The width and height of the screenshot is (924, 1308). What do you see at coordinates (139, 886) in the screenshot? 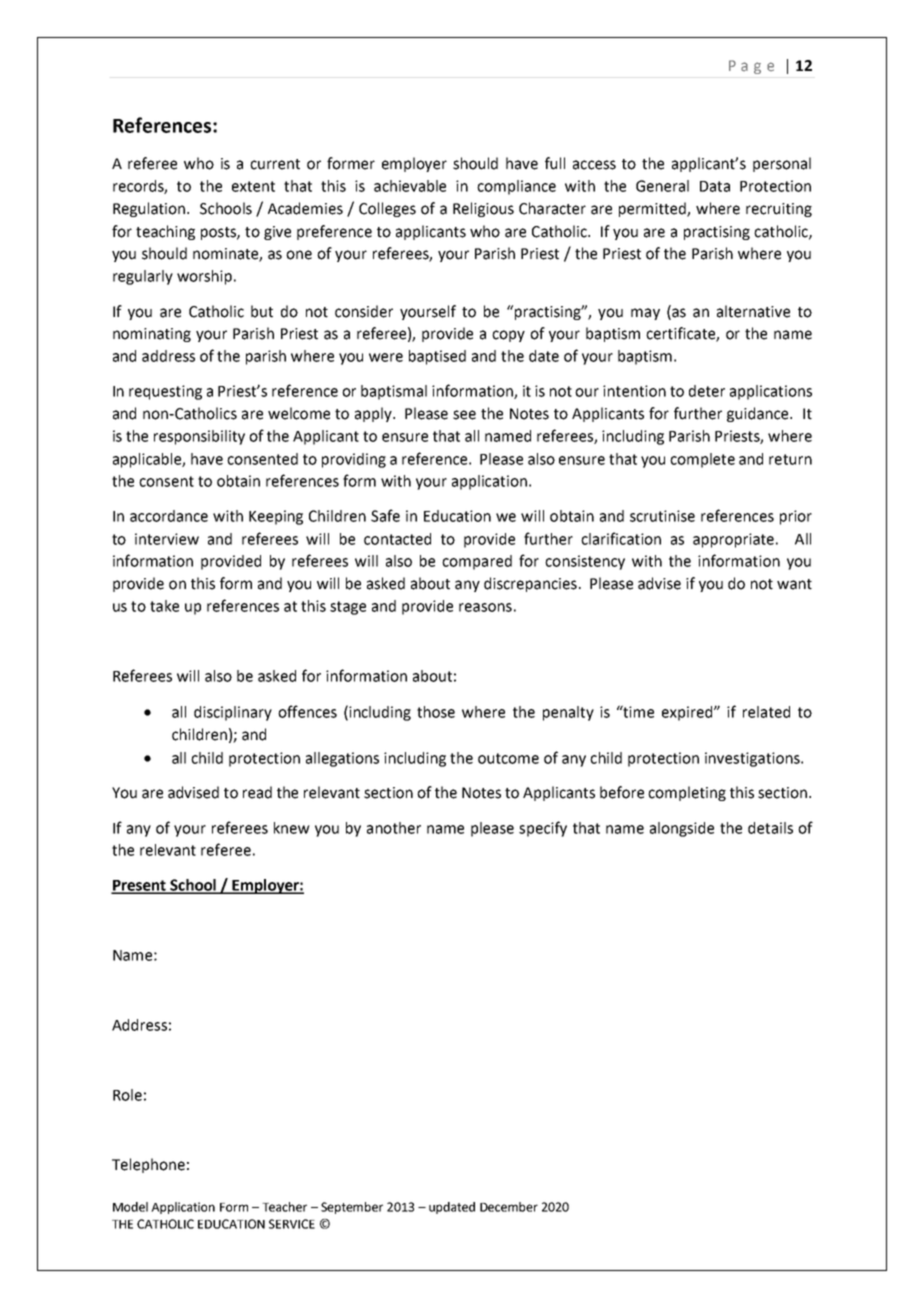
I see `Present` at bounding box center [139, 886].
